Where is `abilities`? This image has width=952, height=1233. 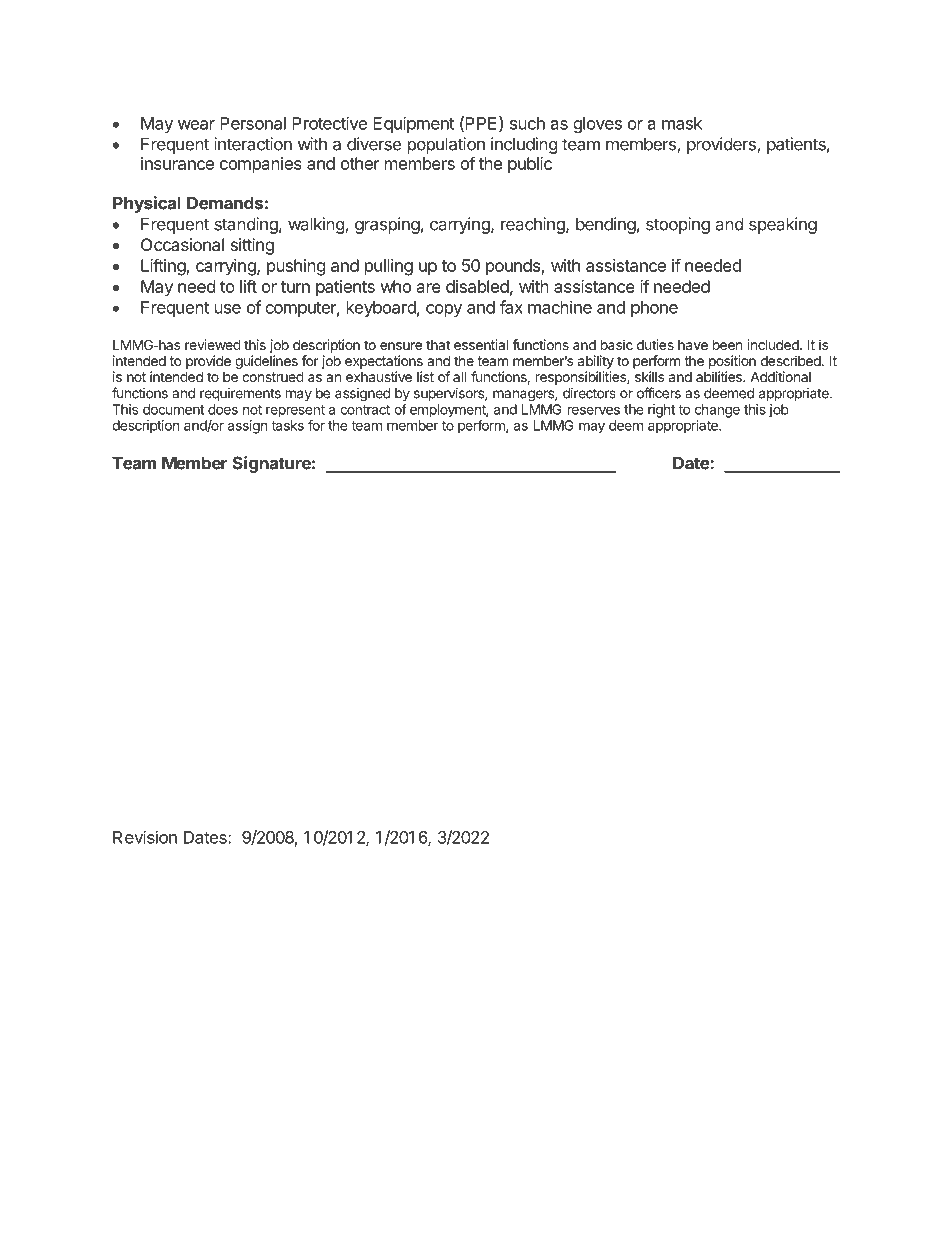
abilities is located at coordinates (720, 376).
